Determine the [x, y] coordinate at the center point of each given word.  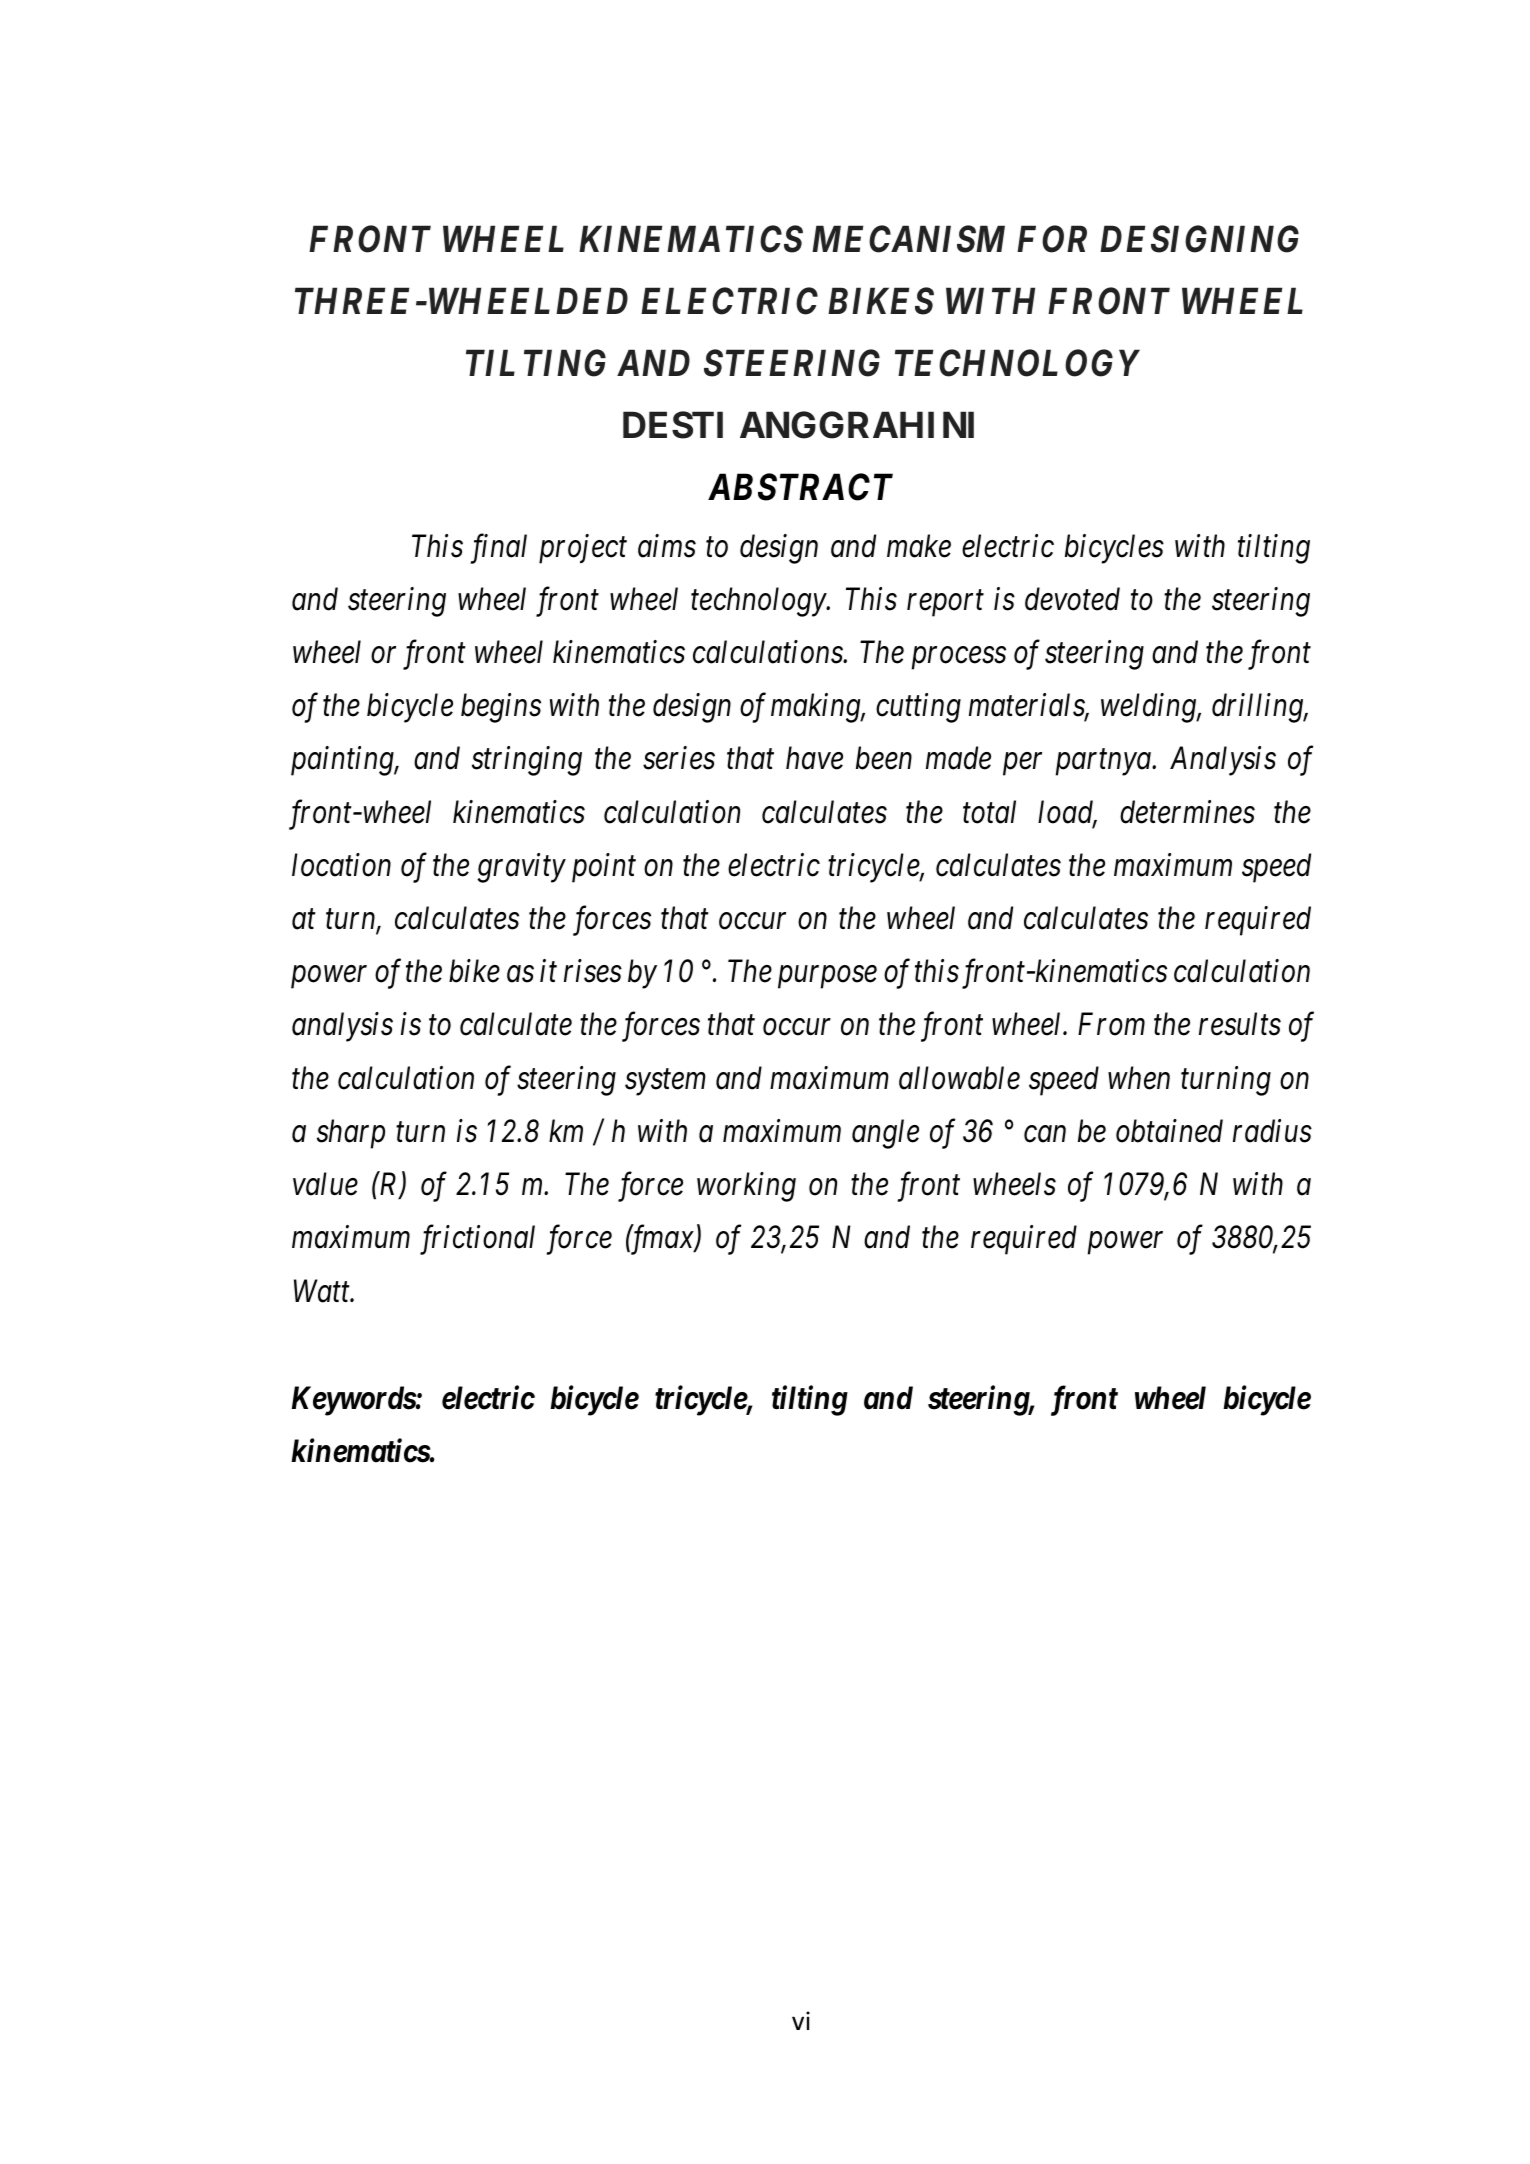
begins [501, 708]
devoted [1072, 599]
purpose [827, 978]
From [1111, 1024]
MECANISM [908, 239]
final [499, 549]
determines [1187, 812]
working [746, 1187]
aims [667, 546]
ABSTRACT [800, 487]
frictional [477, 1240]
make [919, 546]
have [814, 758]
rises [593, 971]
